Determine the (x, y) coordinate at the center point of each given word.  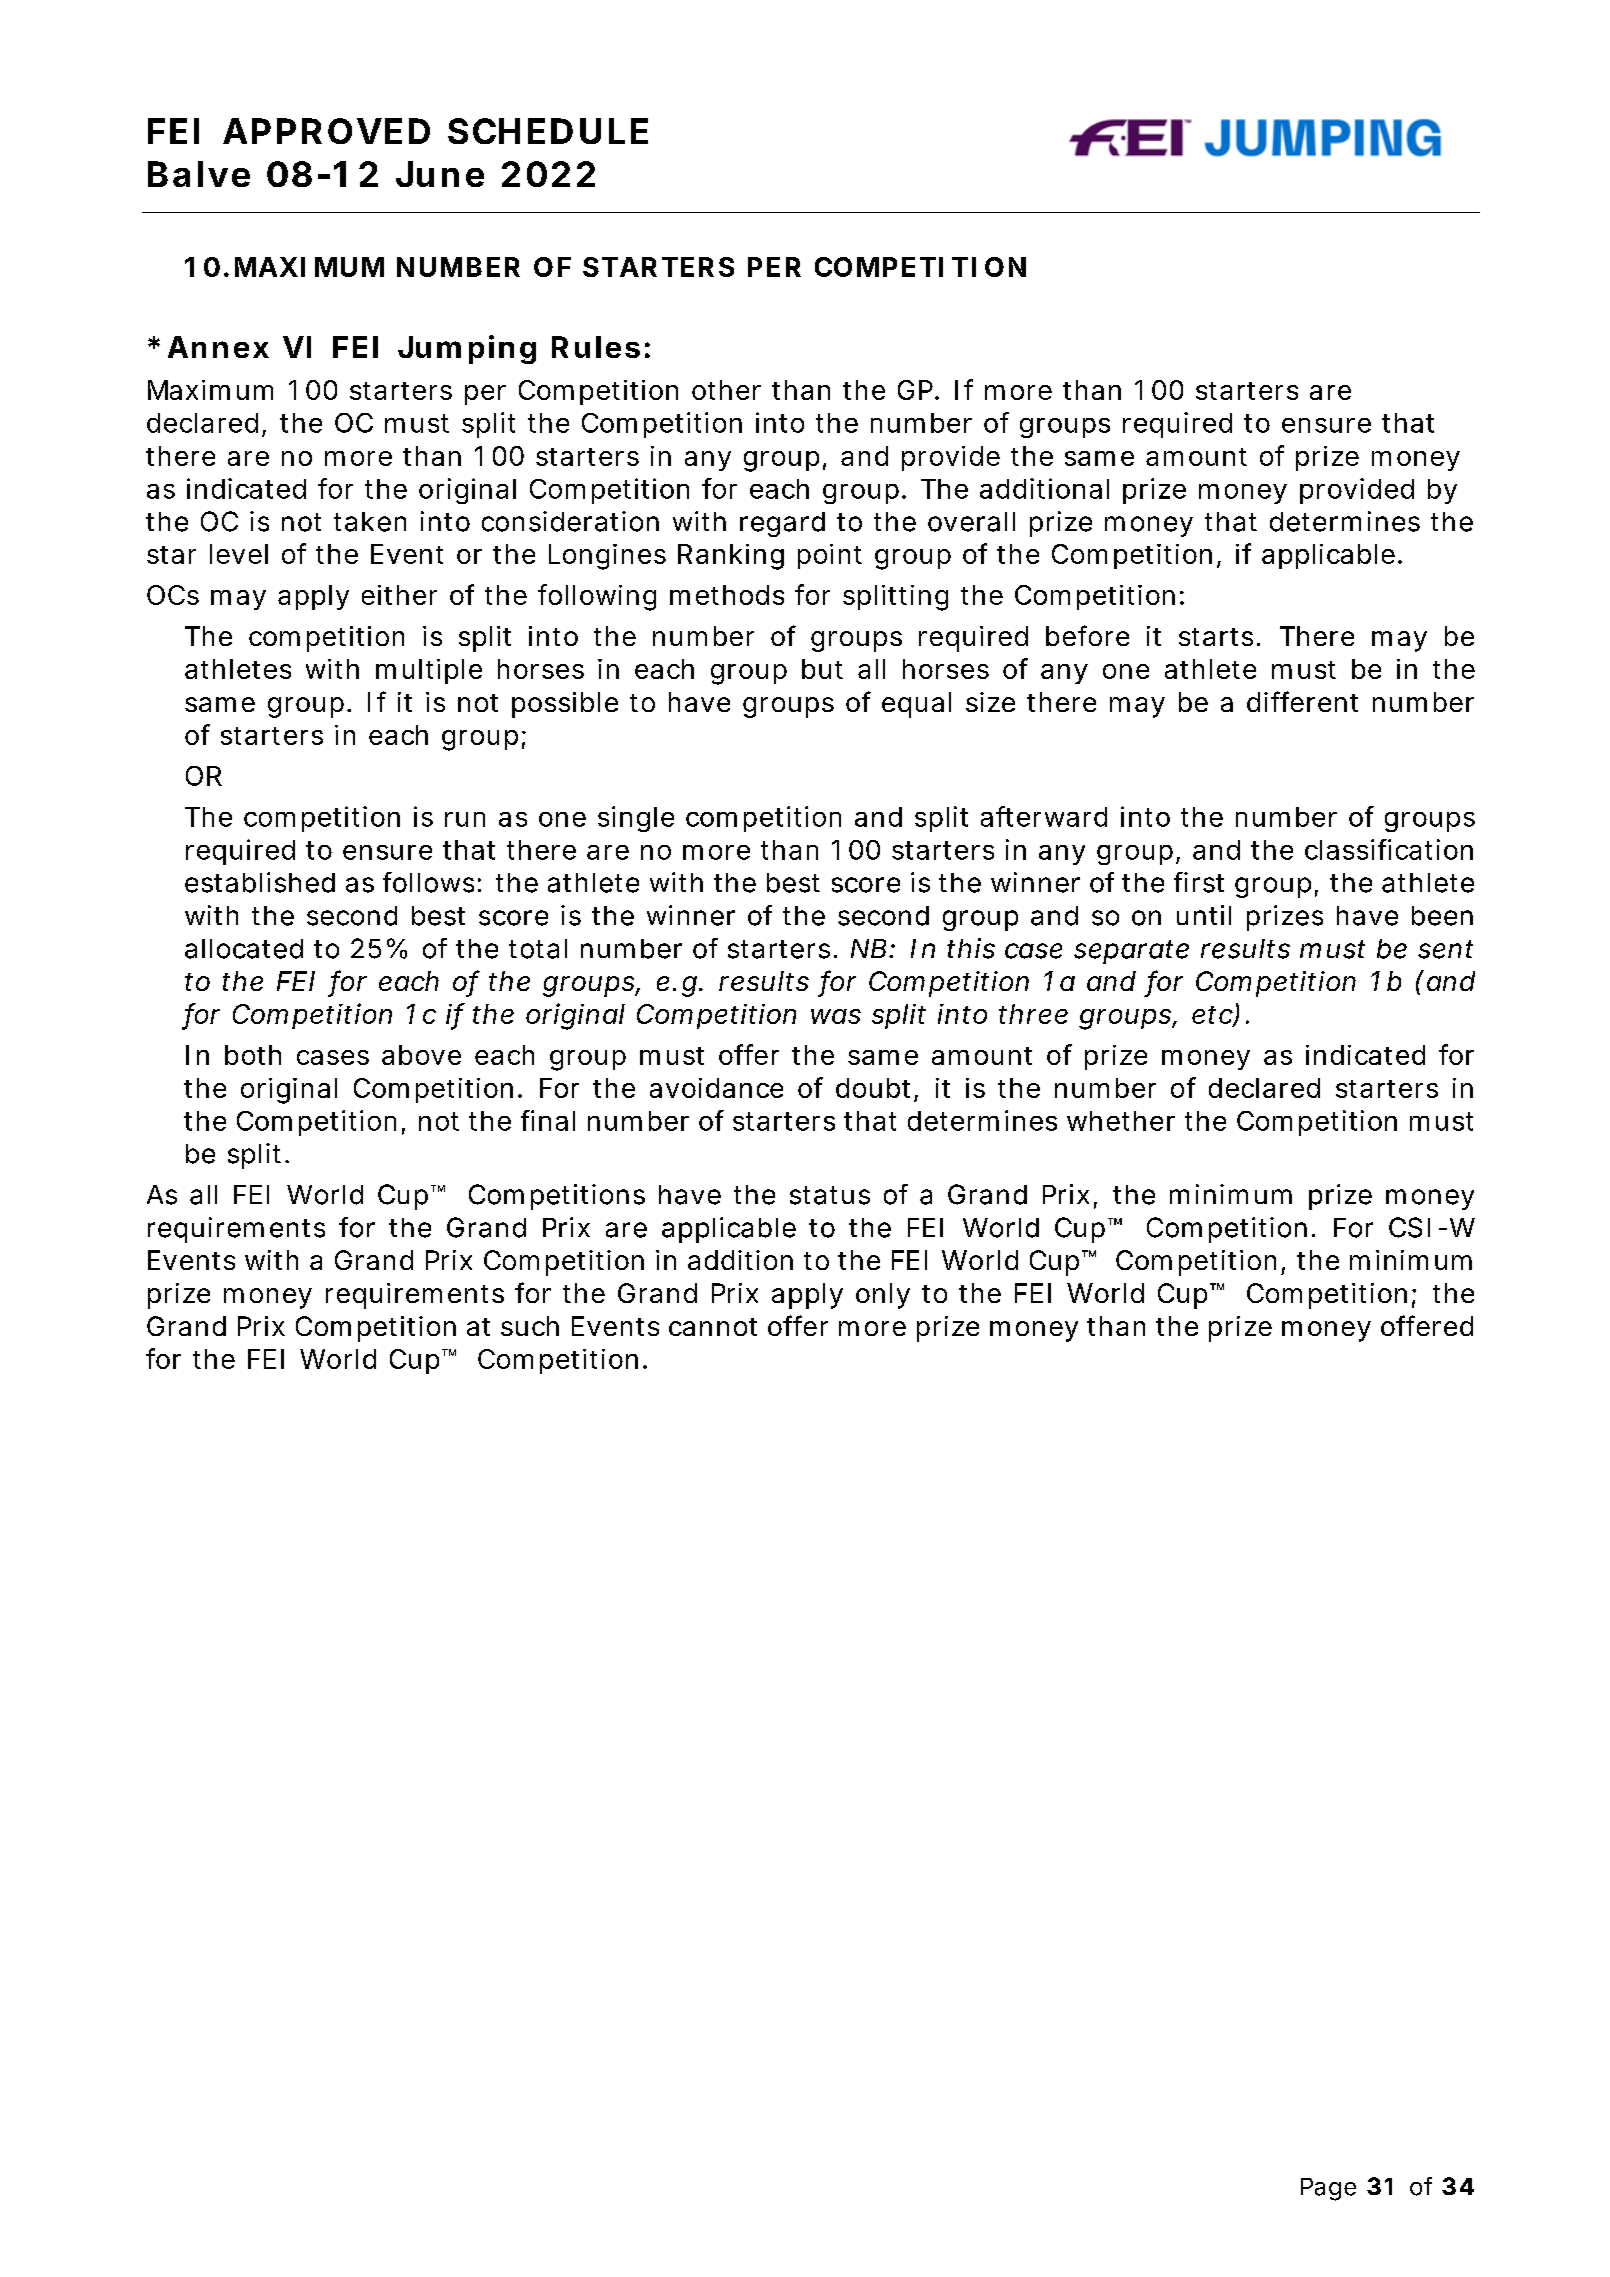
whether (1121, 1121)
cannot (713, 1327)
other (726, 390)
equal (916, 705)
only (883, 1296)
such (530, 1326)
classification (1389, 849)
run (465, 819)
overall (971, 522)
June (440, 174)
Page (1328, 2189)
